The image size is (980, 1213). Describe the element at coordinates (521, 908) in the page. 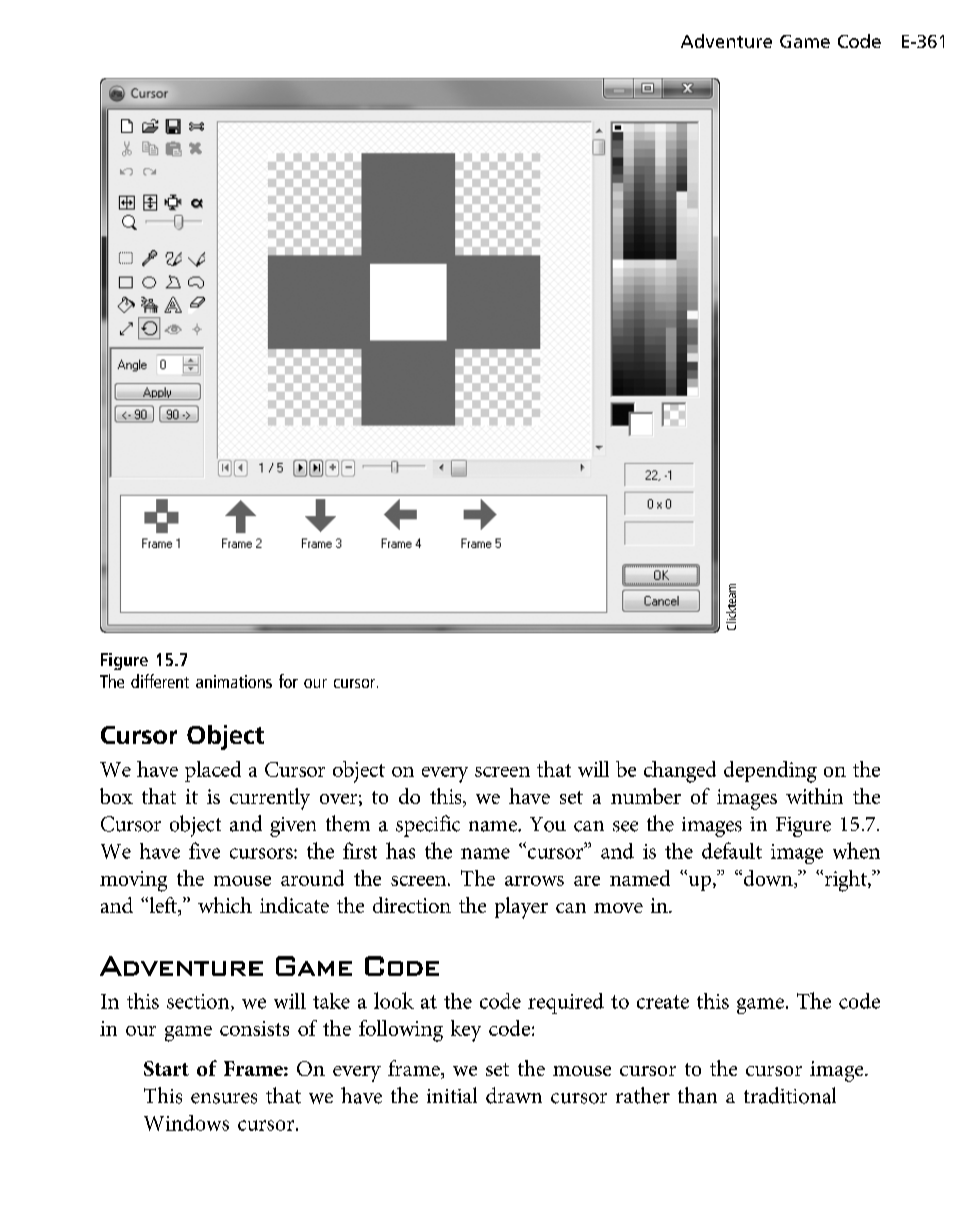

I see `player` at that location.
